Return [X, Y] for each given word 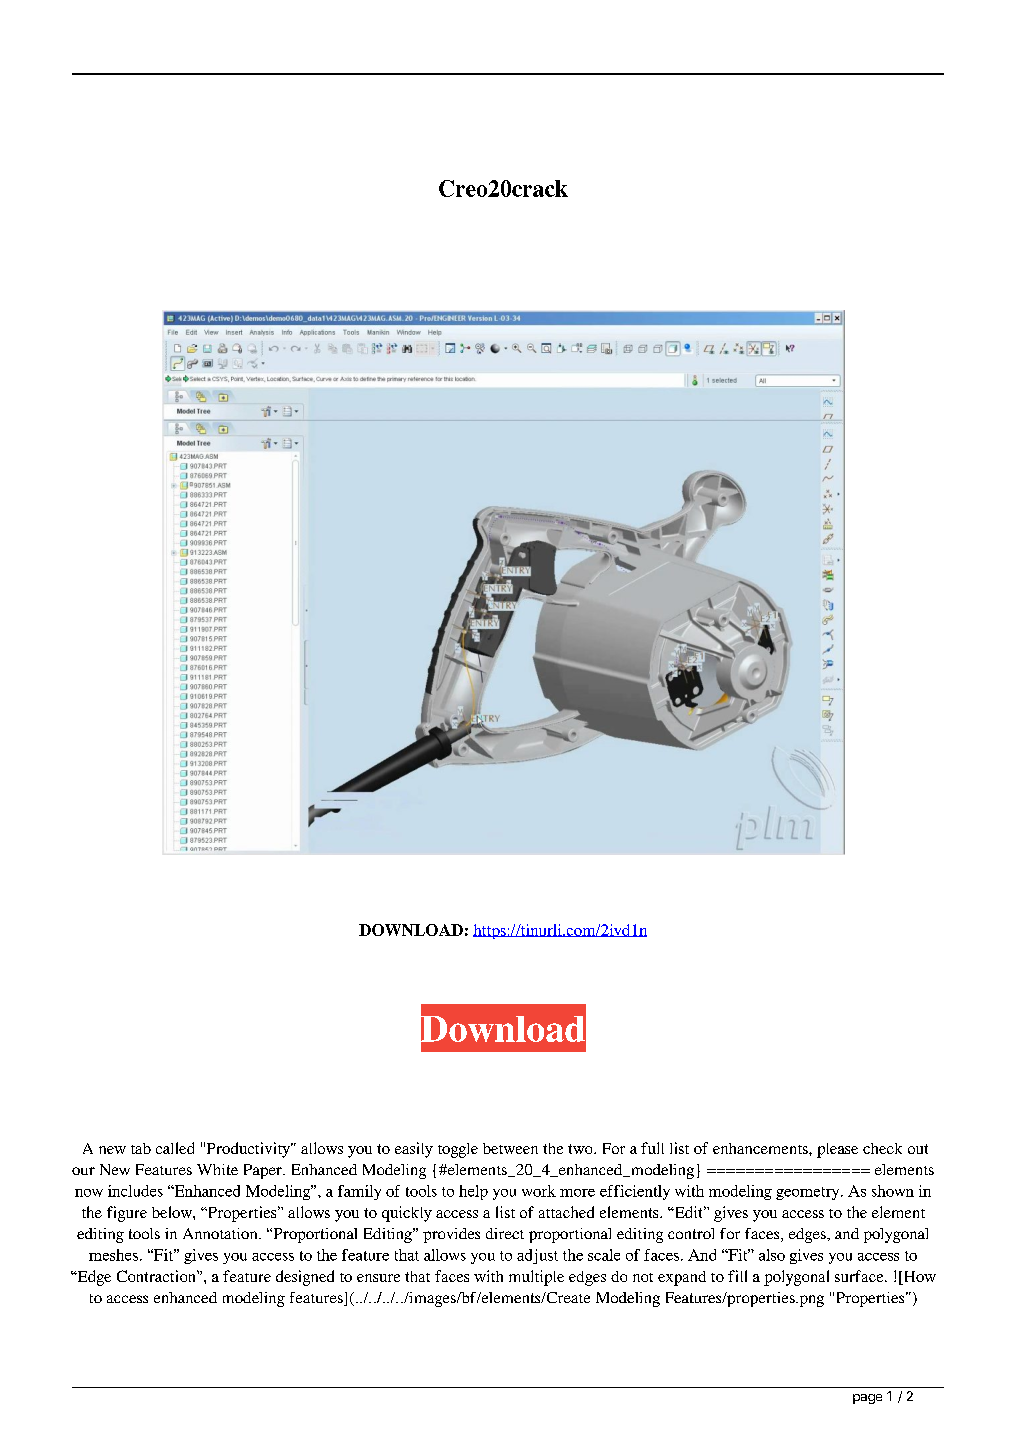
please [837, 1150]
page [867, 1399]
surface [860, 1276]
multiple [536, 1278]
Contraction [157, 1276]
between [510, 1148]
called [175, 1148]
